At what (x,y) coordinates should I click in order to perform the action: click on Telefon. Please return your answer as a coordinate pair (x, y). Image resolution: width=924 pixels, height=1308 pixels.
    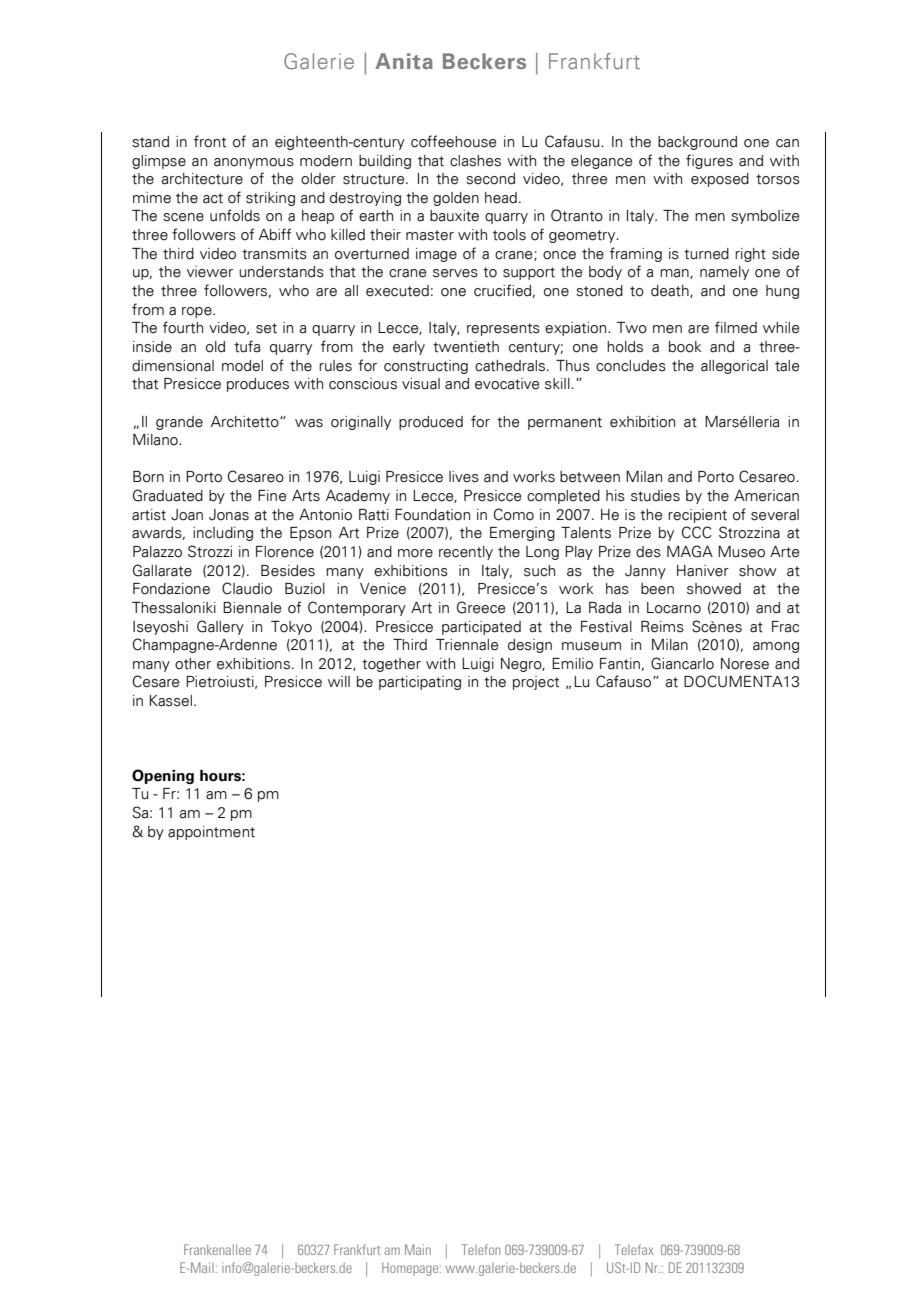
    Looking at the image, I should click on (481, 1249).
